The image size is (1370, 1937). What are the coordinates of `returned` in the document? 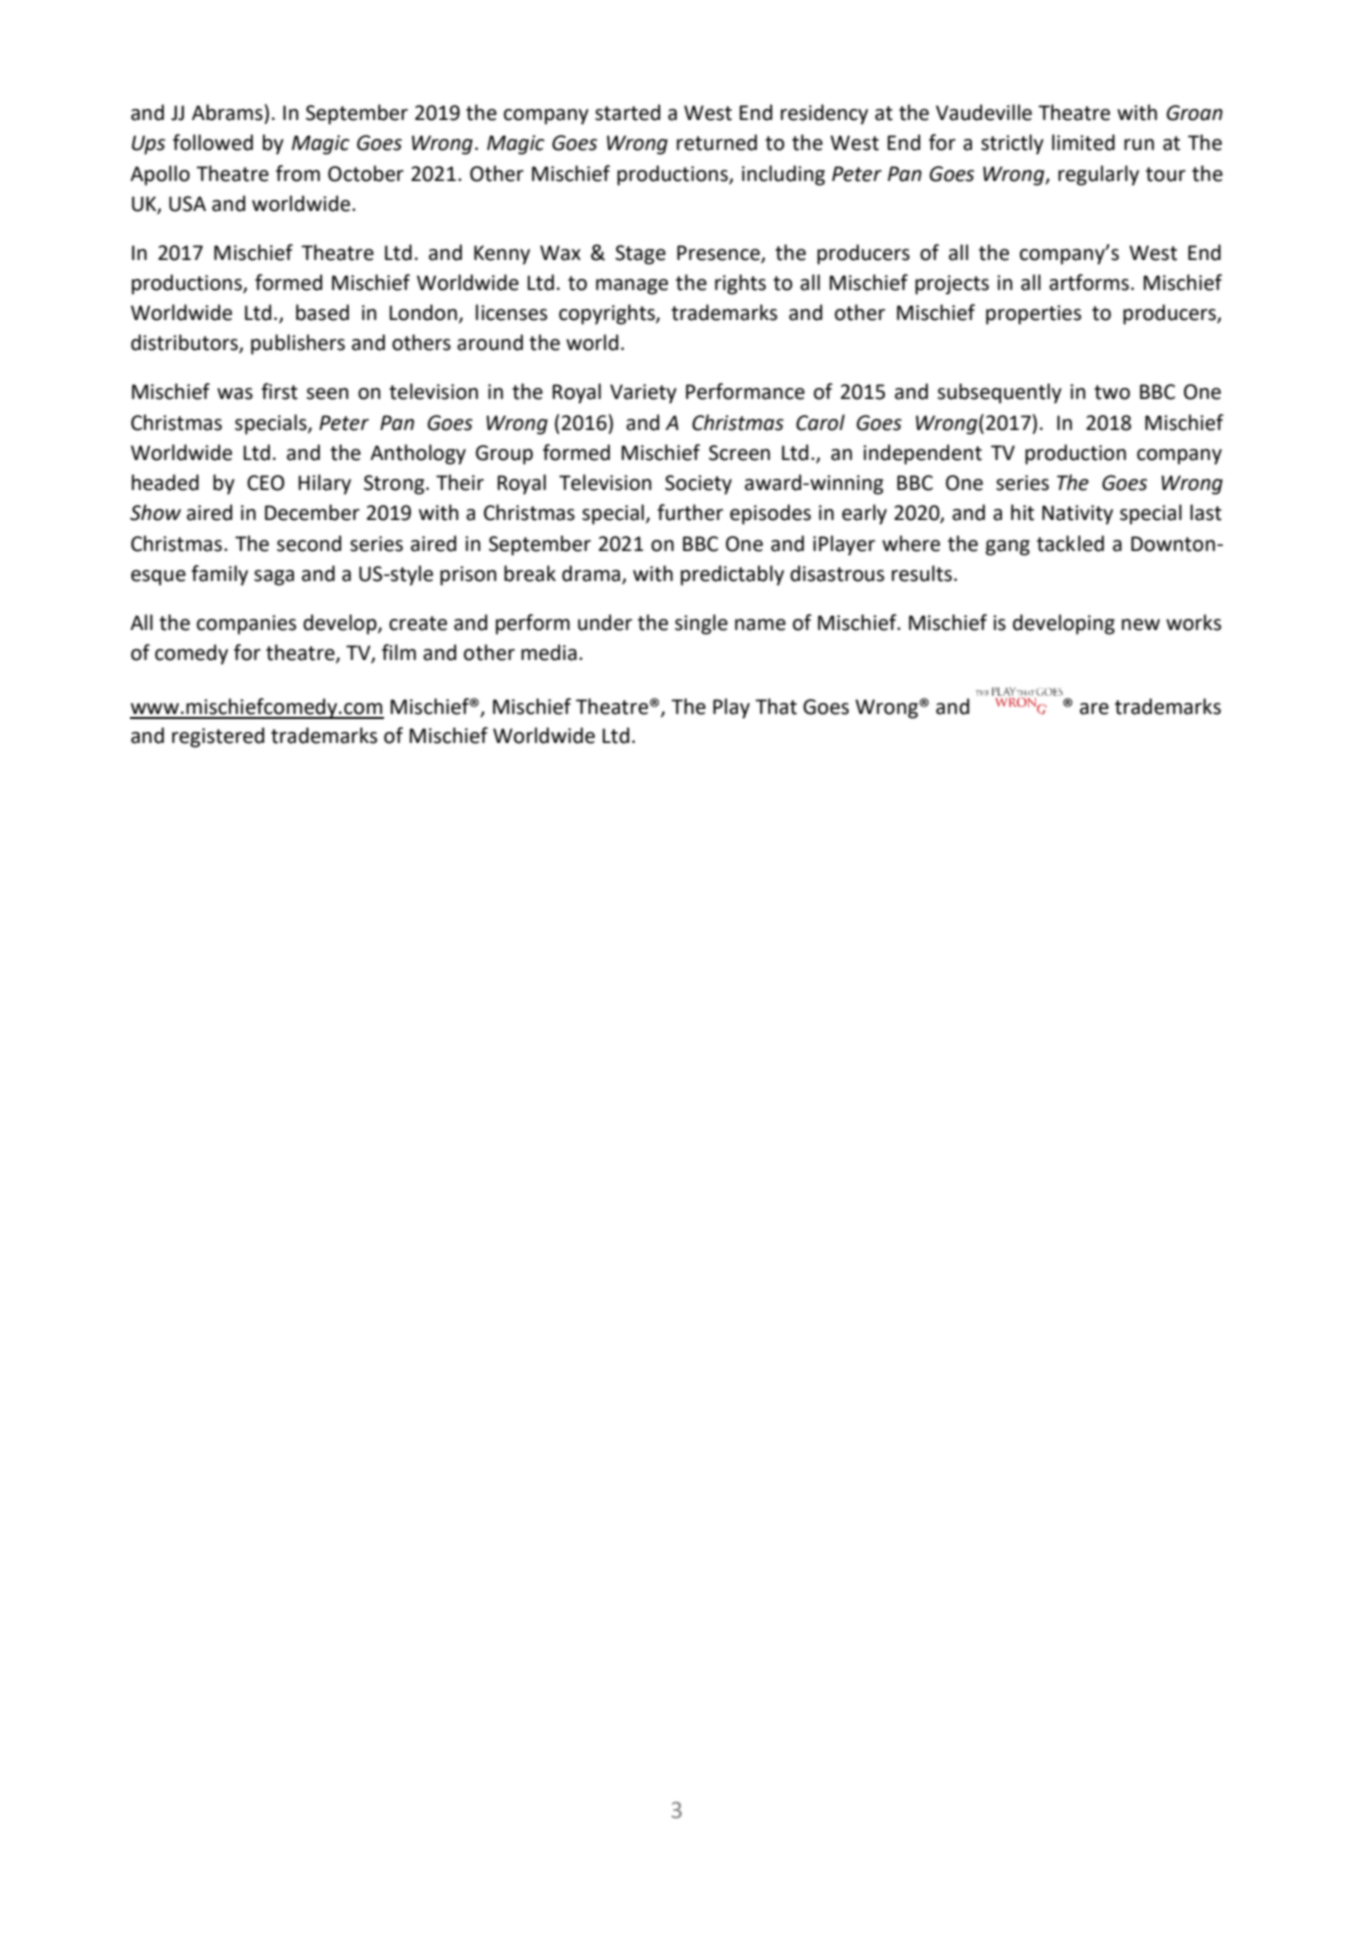 It's located at (717, 142).
